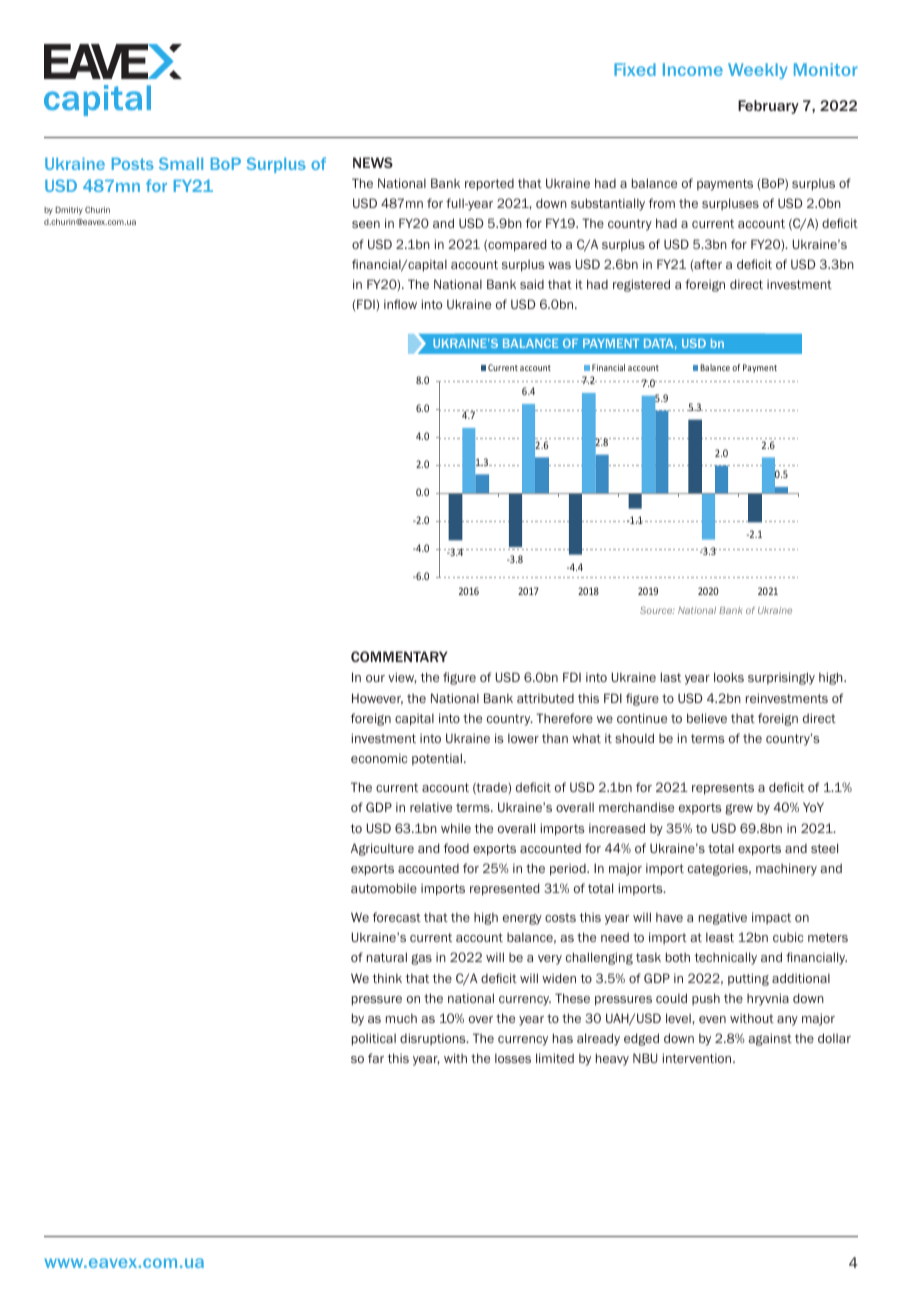  Describe the element at coordinates (399, 656) in the screenshot. I see `COMMENTARY` at that location.
